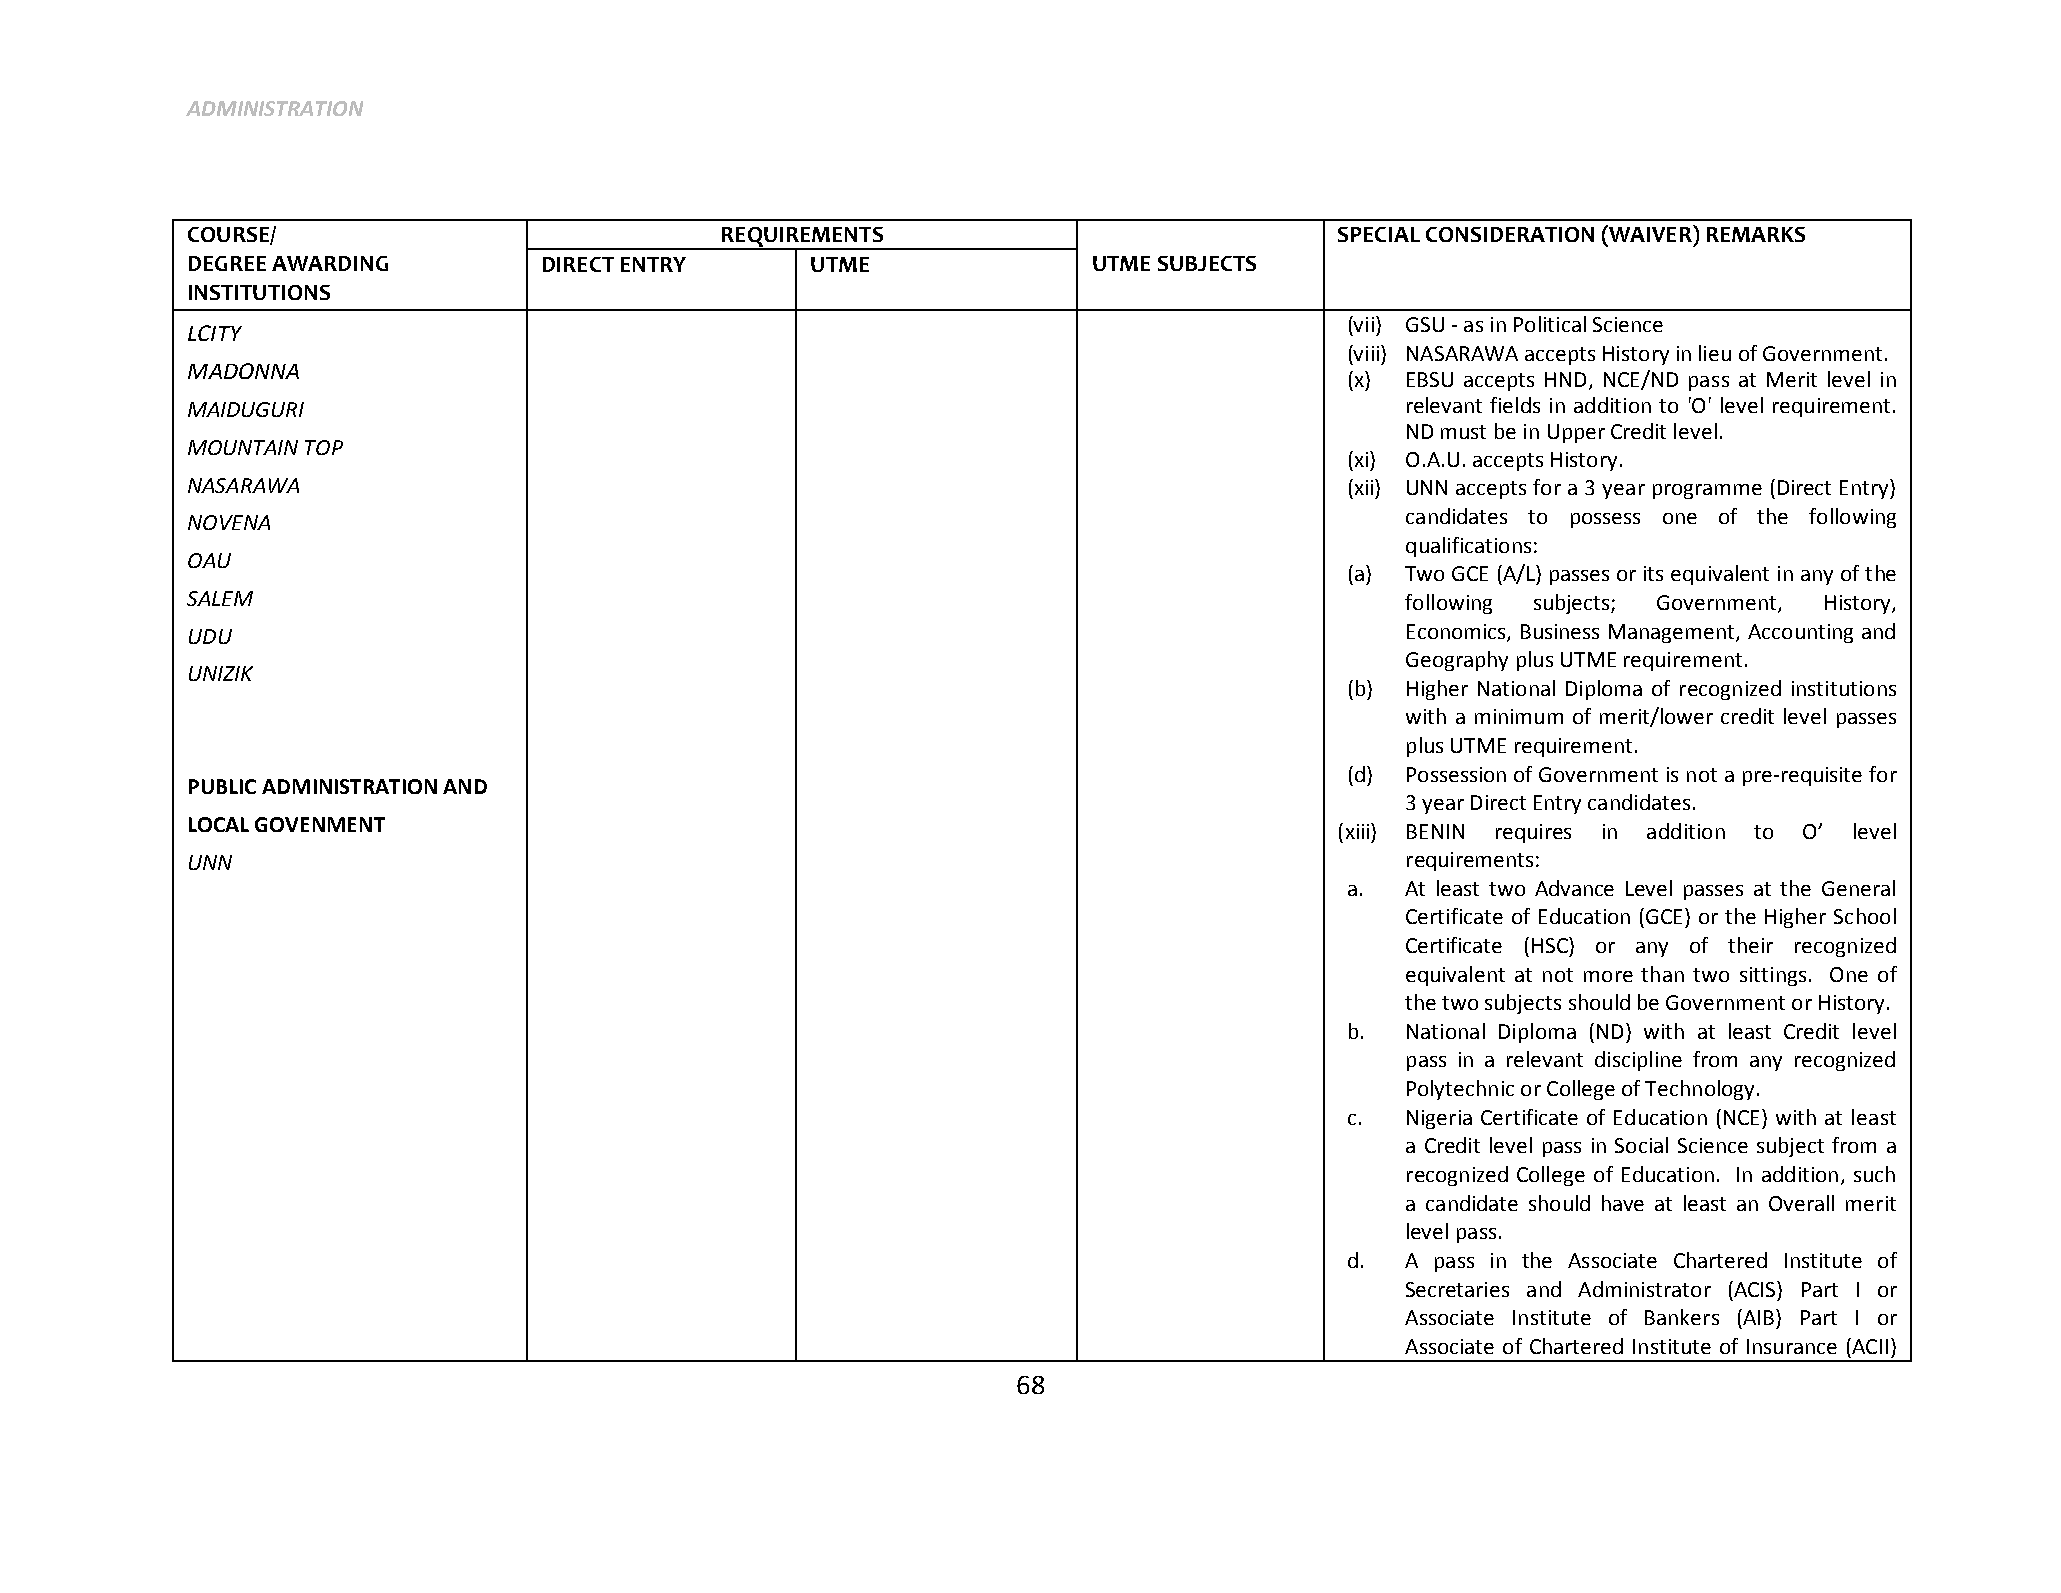 This document has width=2061, height=1593. Describe the element at coordinates (1699, 1090) in the document. I see `Technology` at that location.
